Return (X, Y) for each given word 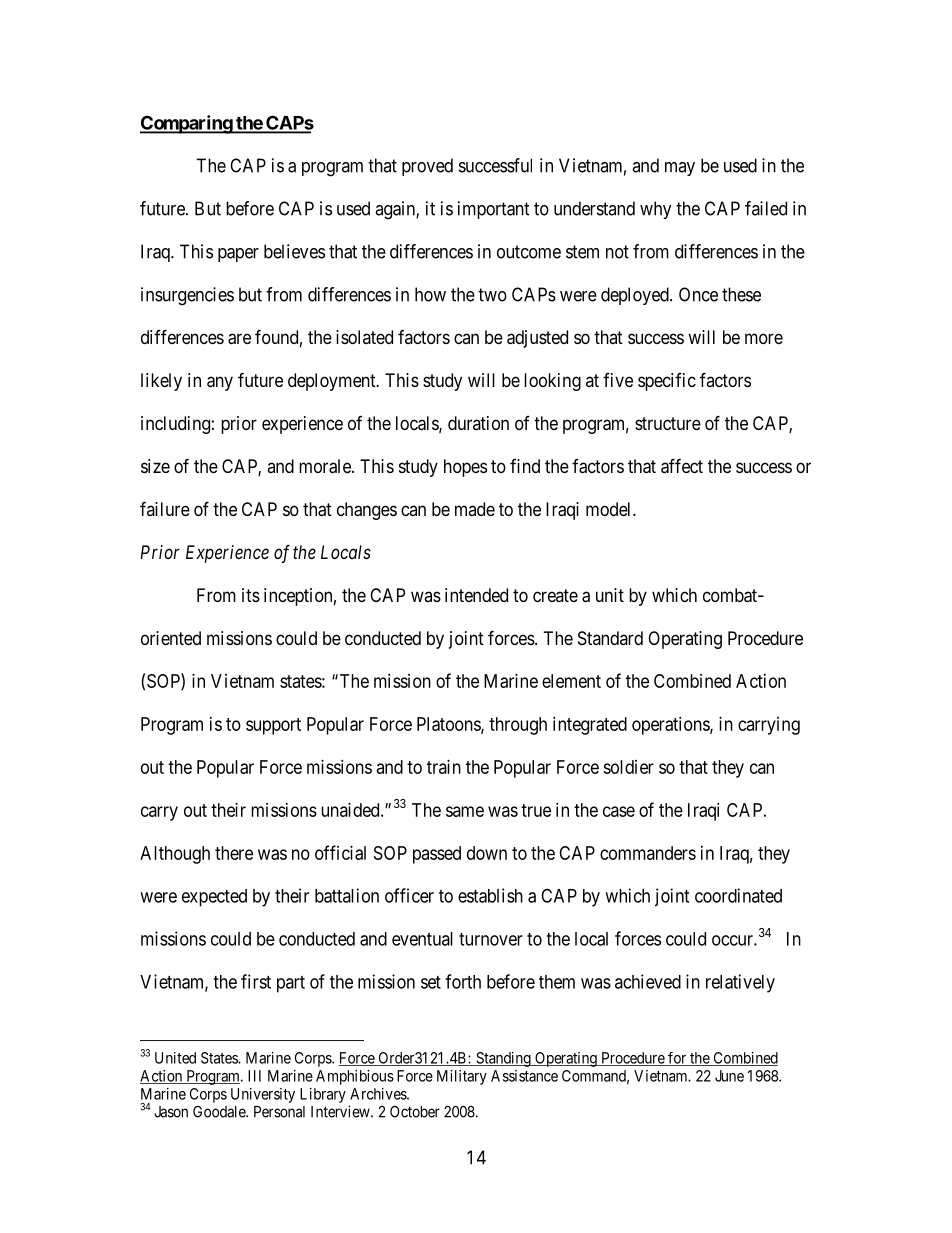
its (251, 595)
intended (476, 595)
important (494, 210)
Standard (610, 638)
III (254, 1076)
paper (238, 255)
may (680, 169)
